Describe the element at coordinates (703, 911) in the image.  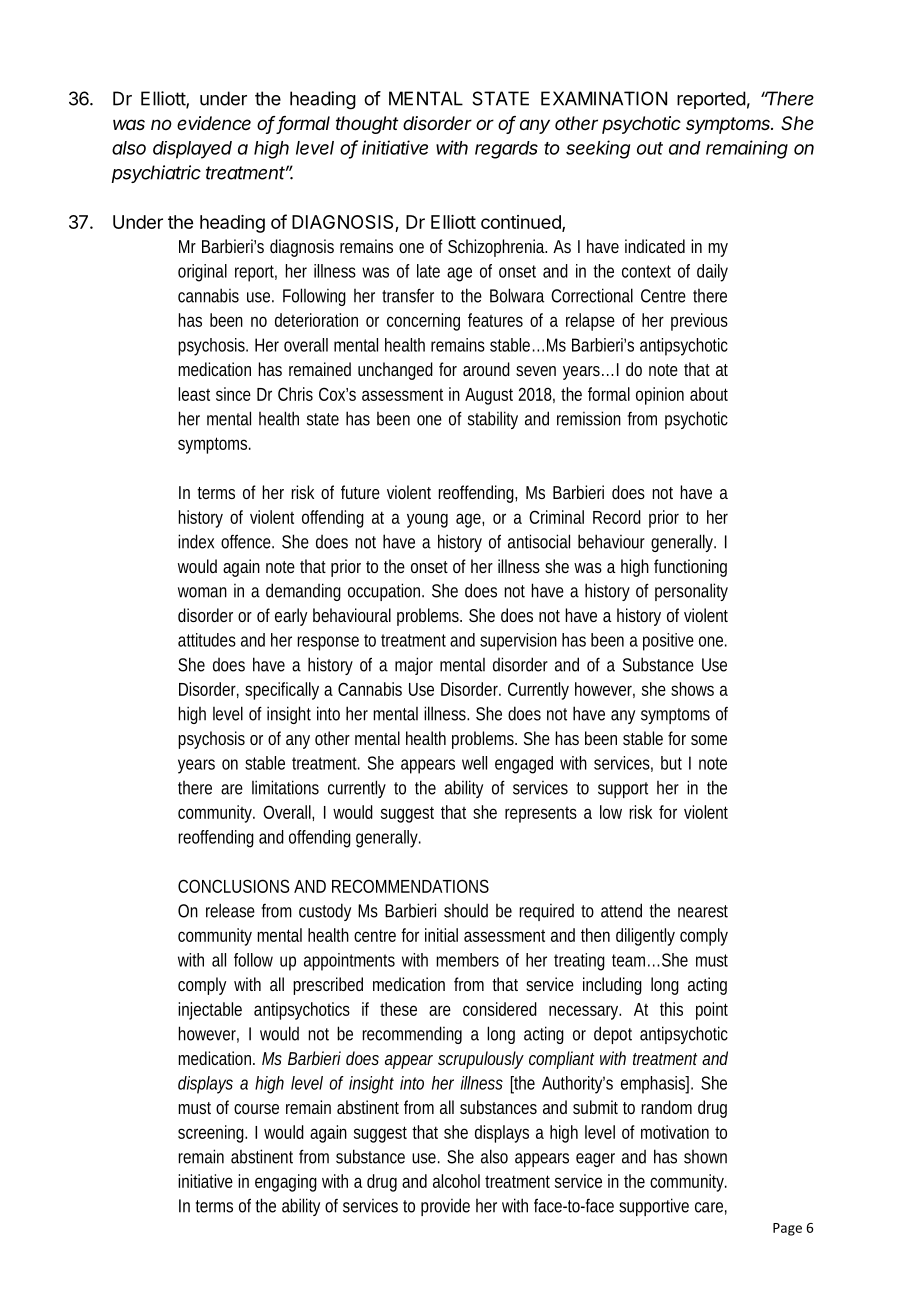
I see `nearest` at that location.
